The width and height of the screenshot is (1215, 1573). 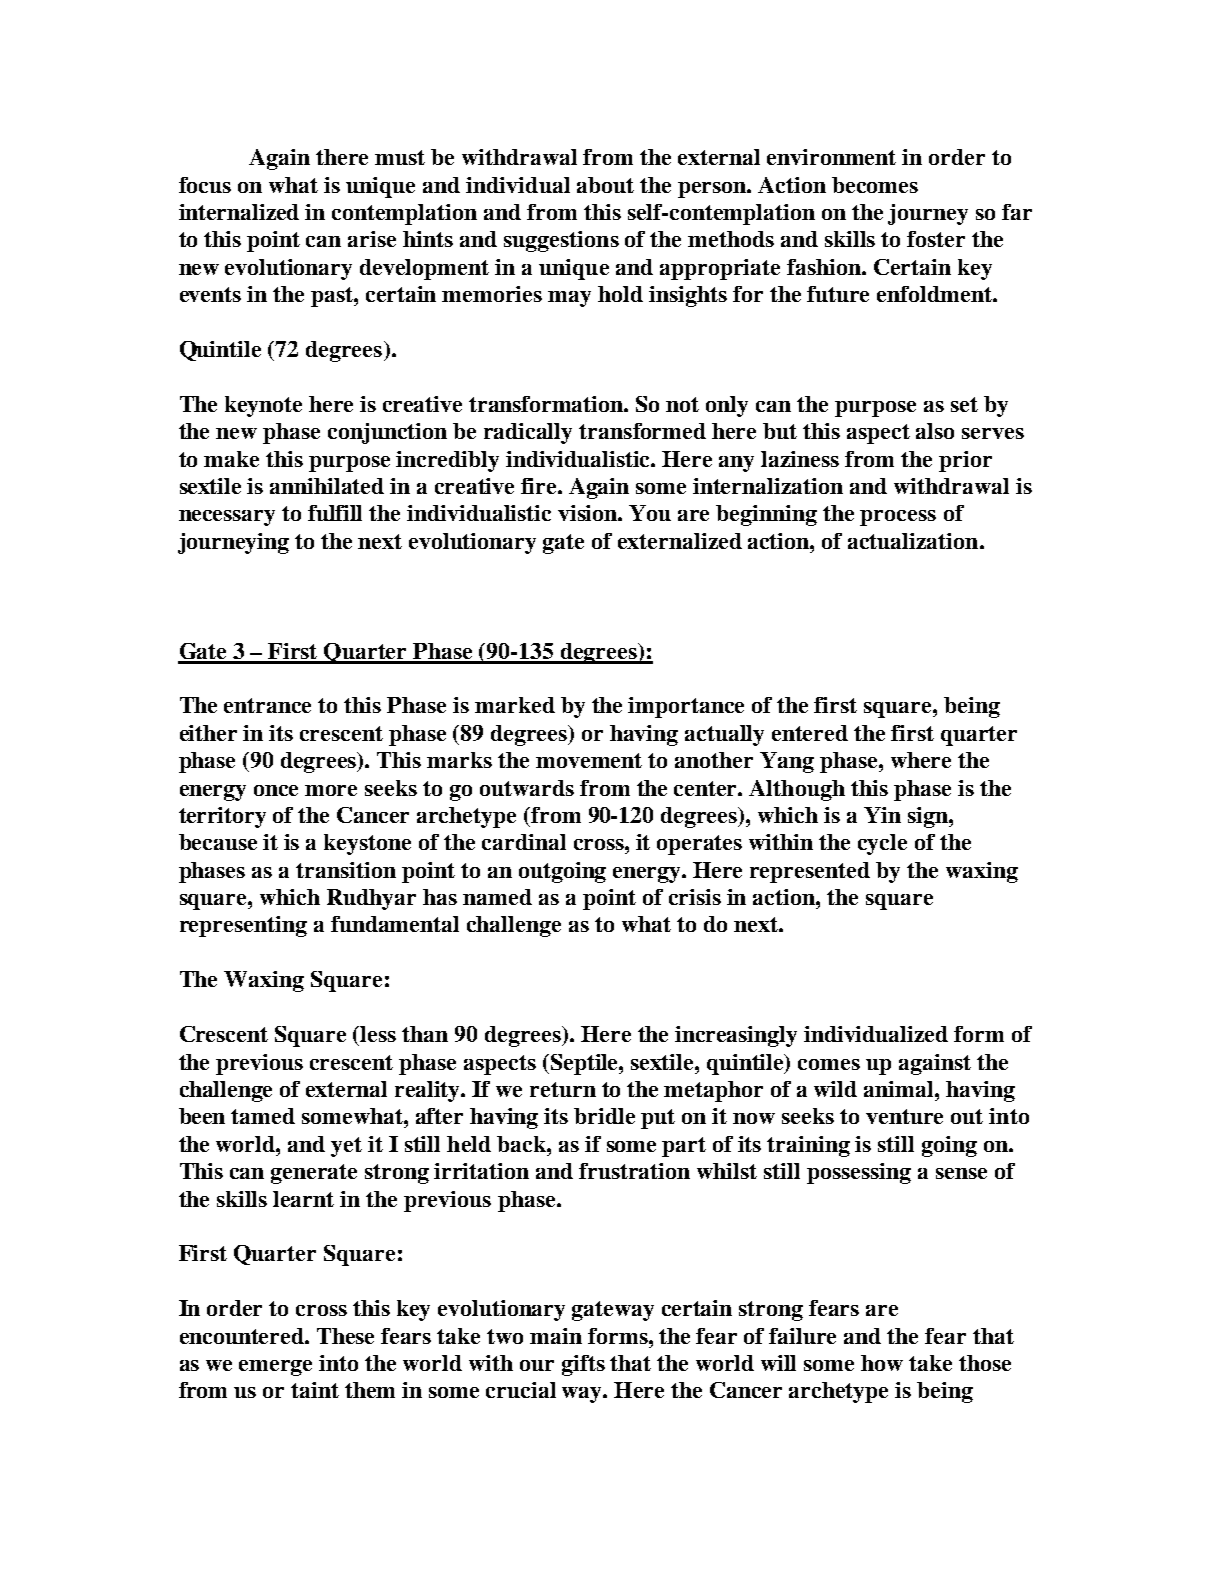 What do you see at coordinates (528, 433) in the screenshot?
I see `radically` at bounding box center [528, 433].
